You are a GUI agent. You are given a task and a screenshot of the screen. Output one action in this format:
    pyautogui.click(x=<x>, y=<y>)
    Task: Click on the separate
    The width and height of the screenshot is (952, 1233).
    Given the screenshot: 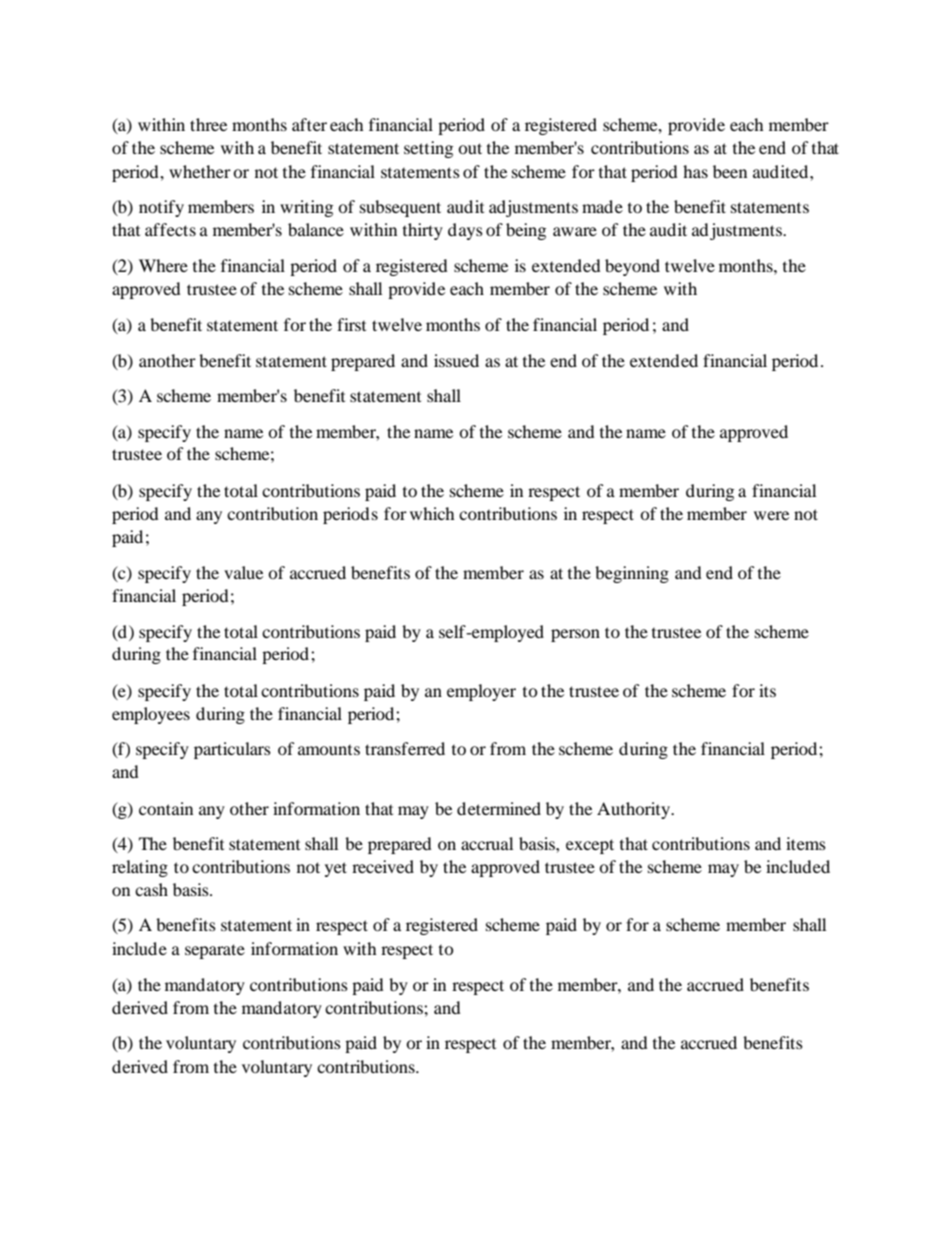 What is the action you would take?
    pyautogui.click(x=215, y=951)
